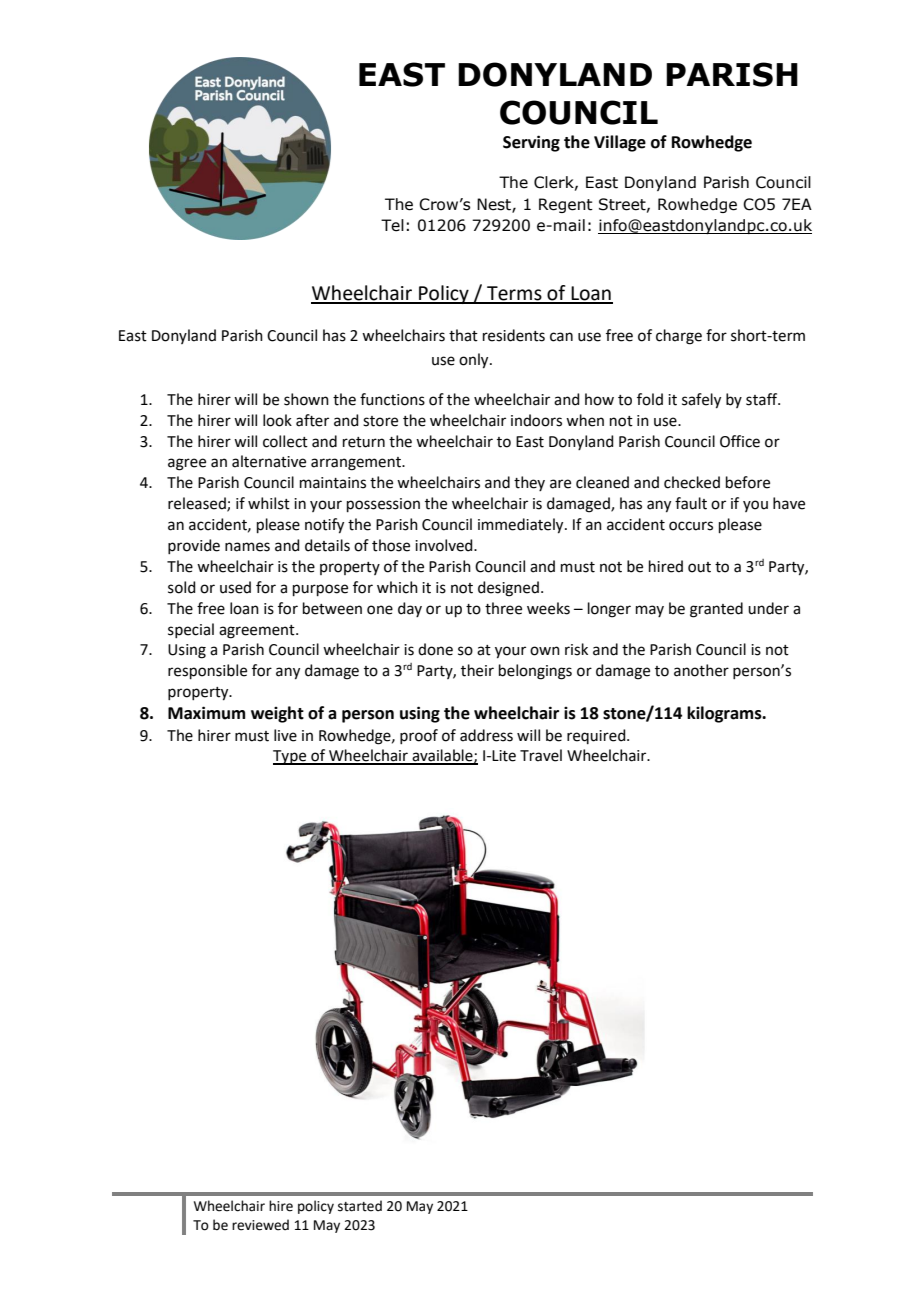  What do you see at coordinates (541, 755) in the image?
I see `Travel` at bounding box center [541, 755].
